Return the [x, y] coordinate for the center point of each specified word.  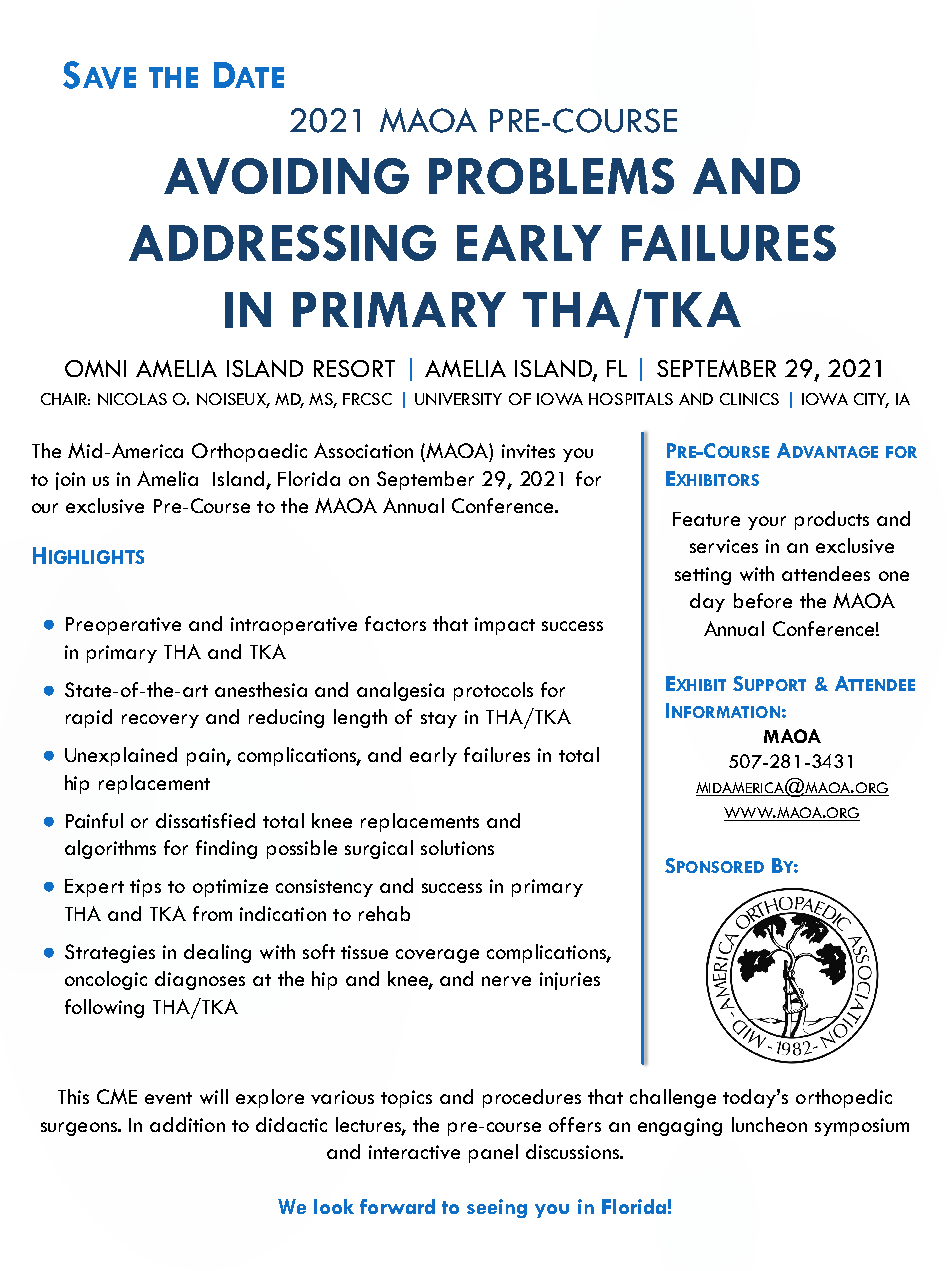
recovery [160, 721]
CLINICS [749, 399]
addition [187, 1124]
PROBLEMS [551, 176]
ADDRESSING [282, 243]
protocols [493, 691]
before [763, 600]
